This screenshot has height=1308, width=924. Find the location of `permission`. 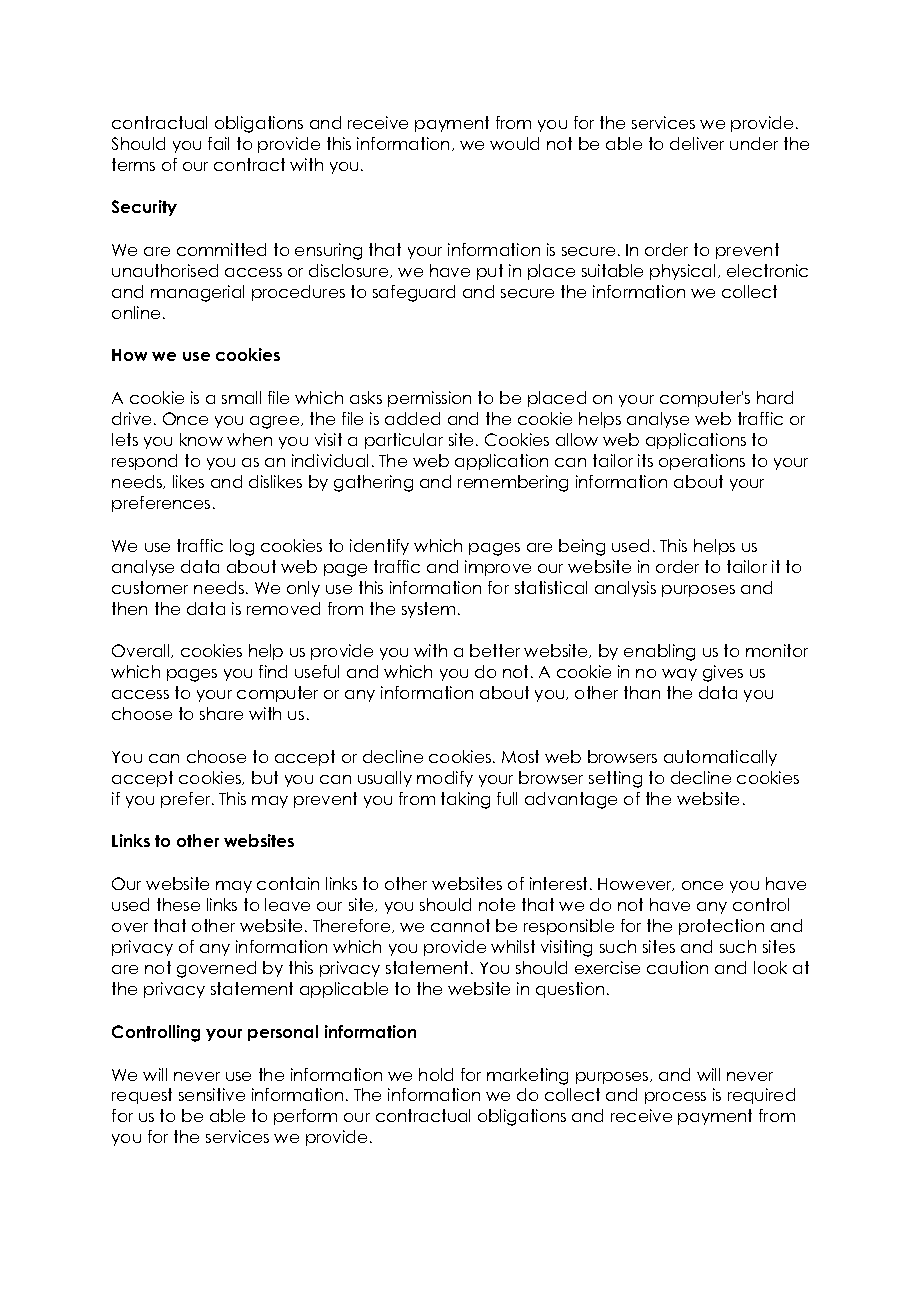

permission is located at coordinates (429, 399).
